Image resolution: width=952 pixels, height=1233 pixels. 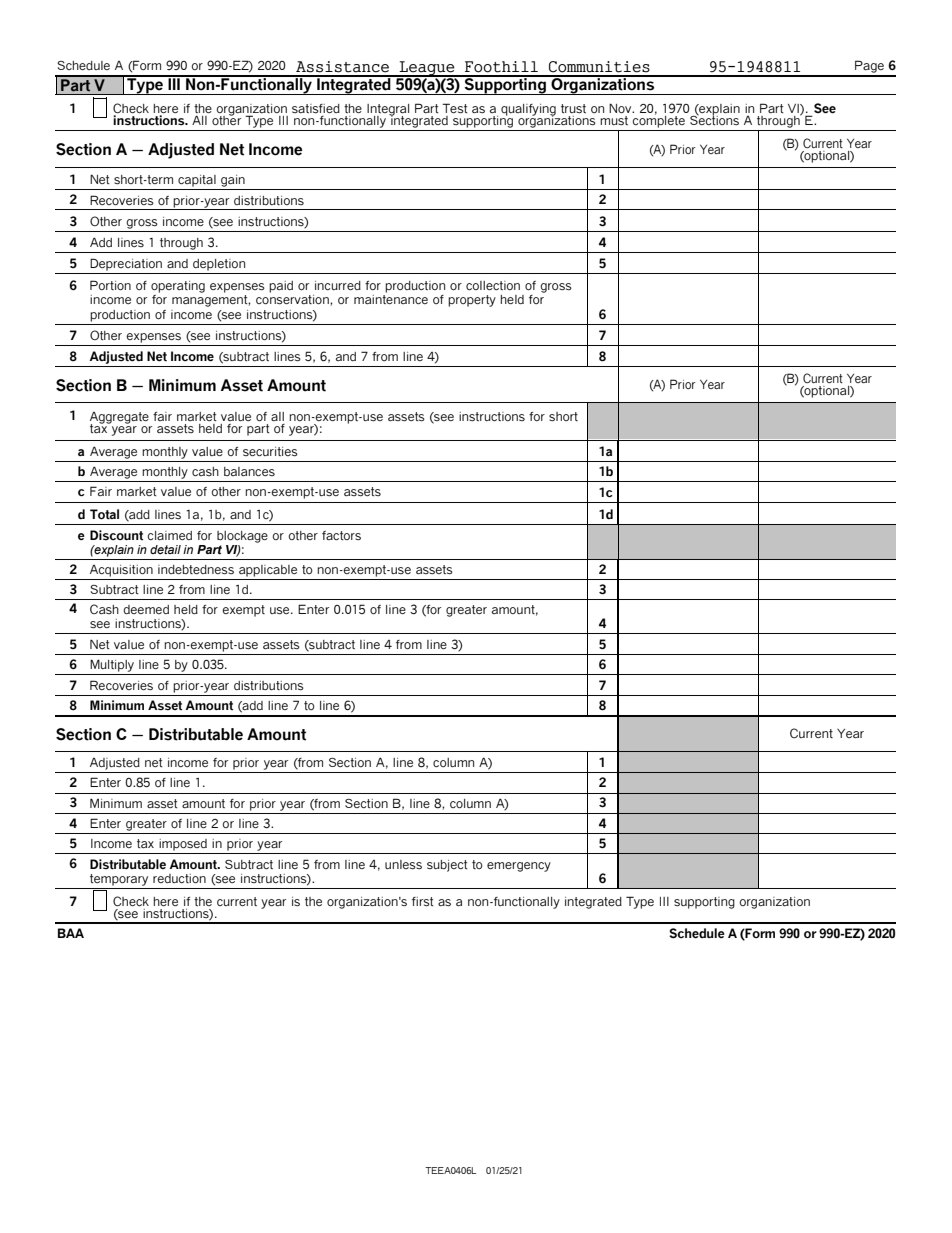 I want to click on Portion, so click(x=110, y=285).
